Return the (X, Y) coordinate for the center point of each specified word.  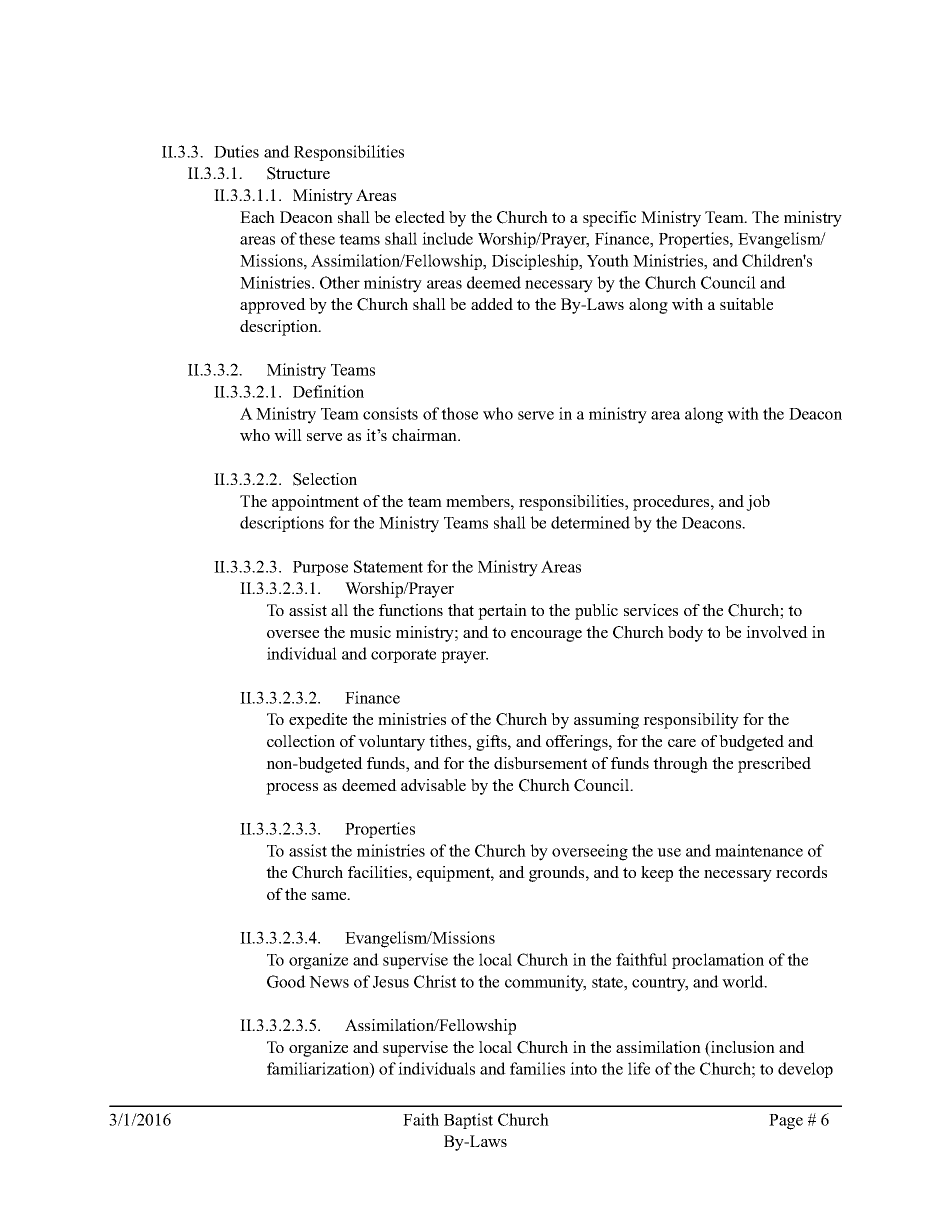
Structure (298, 173)
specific (609, 219)
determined (590, 522)
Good (286, 981)
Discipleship (536, 262)
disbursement (540, 763)
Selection (325, 479)
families (537, 1068)
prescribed (774, 765)
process (292, 789)
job (758, 503)
